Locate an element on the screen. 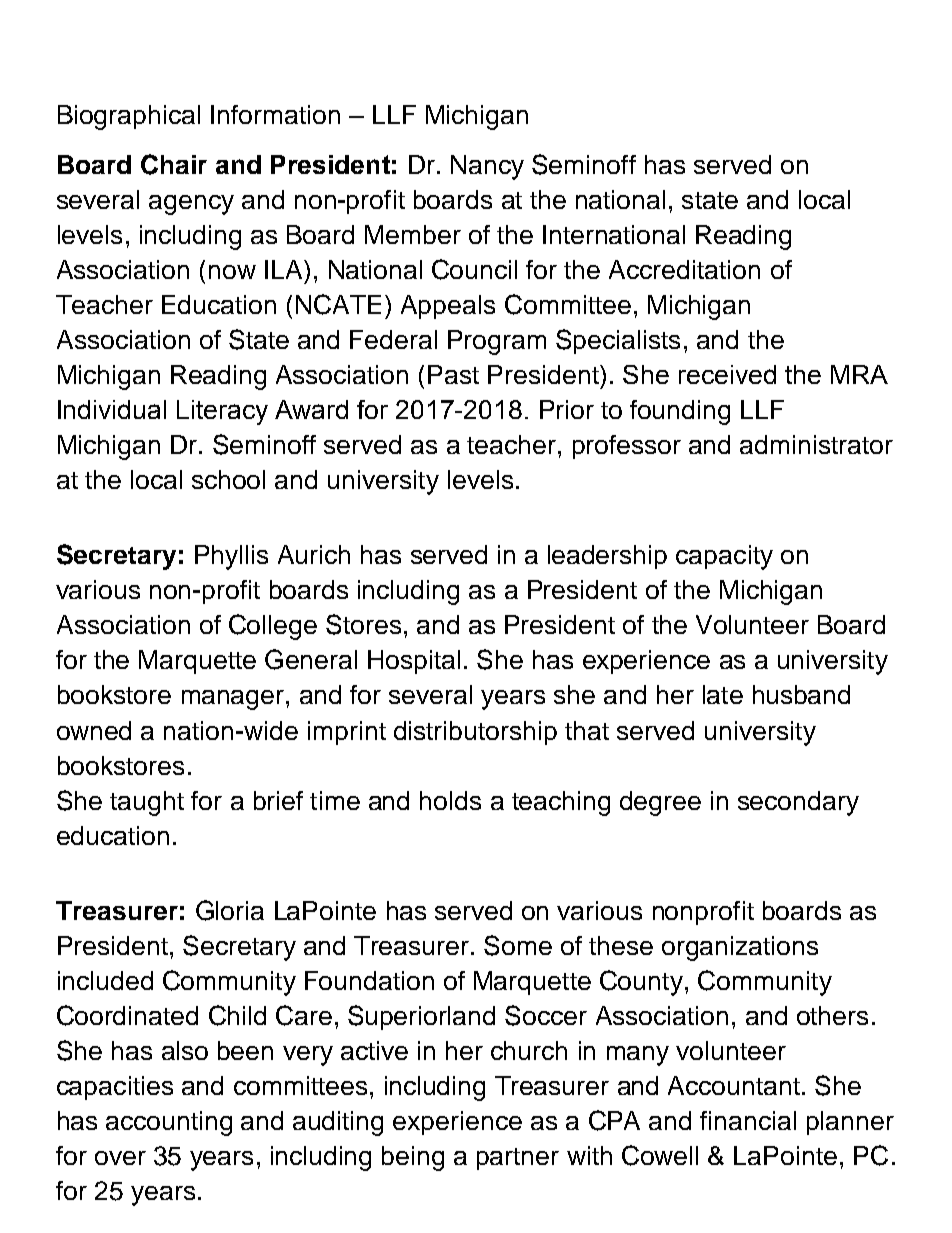 This screenshot has width=952, height=1233. accounting is located at coordinates (169, 1123).
